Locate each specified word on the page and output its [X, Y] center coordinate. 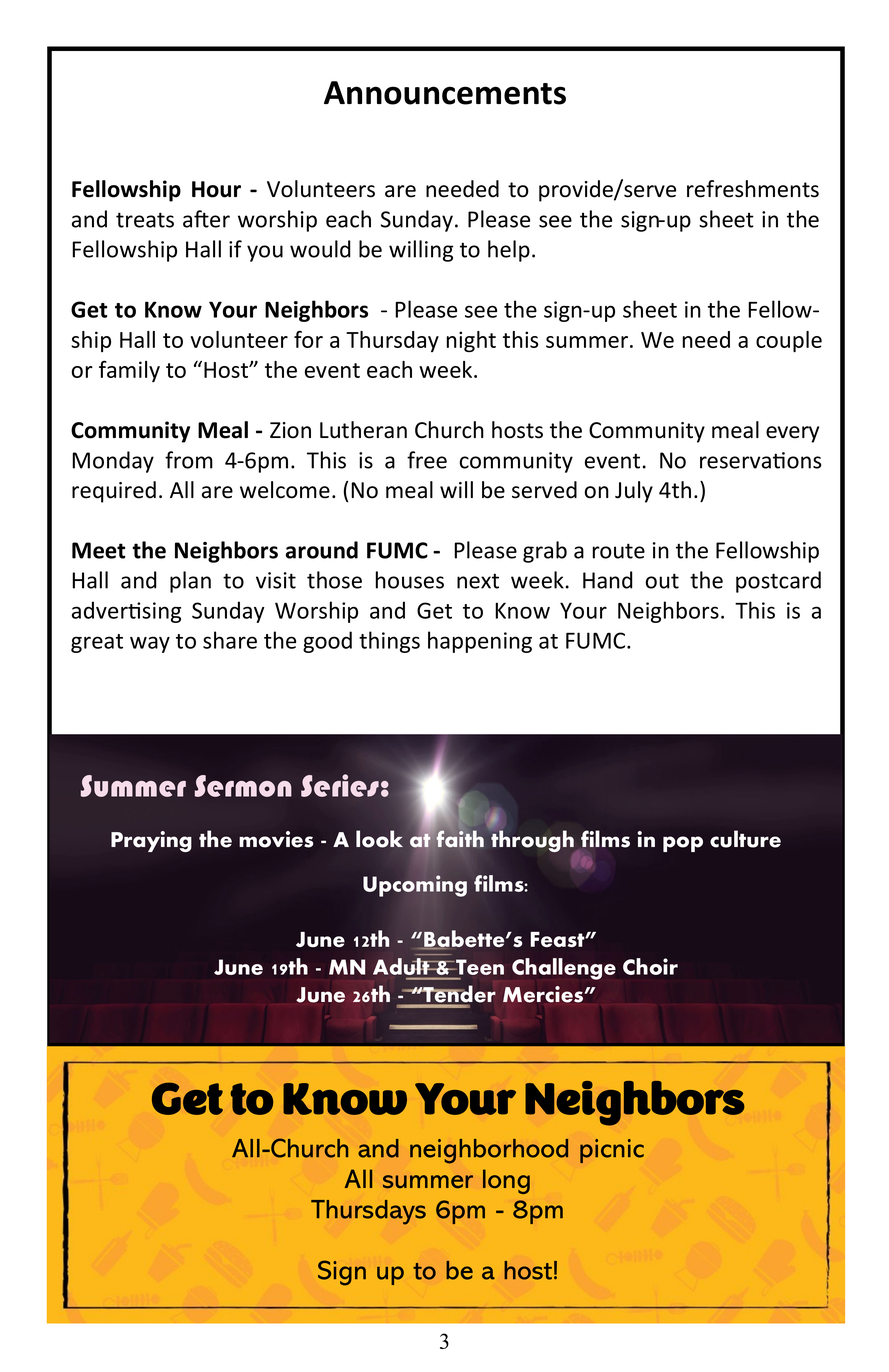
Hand [607, 580]
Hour [216, 189]
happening [480, 642]
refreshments [753, 189]
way [150, 644]
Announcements [445, 93]
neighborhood [489, 1151]
